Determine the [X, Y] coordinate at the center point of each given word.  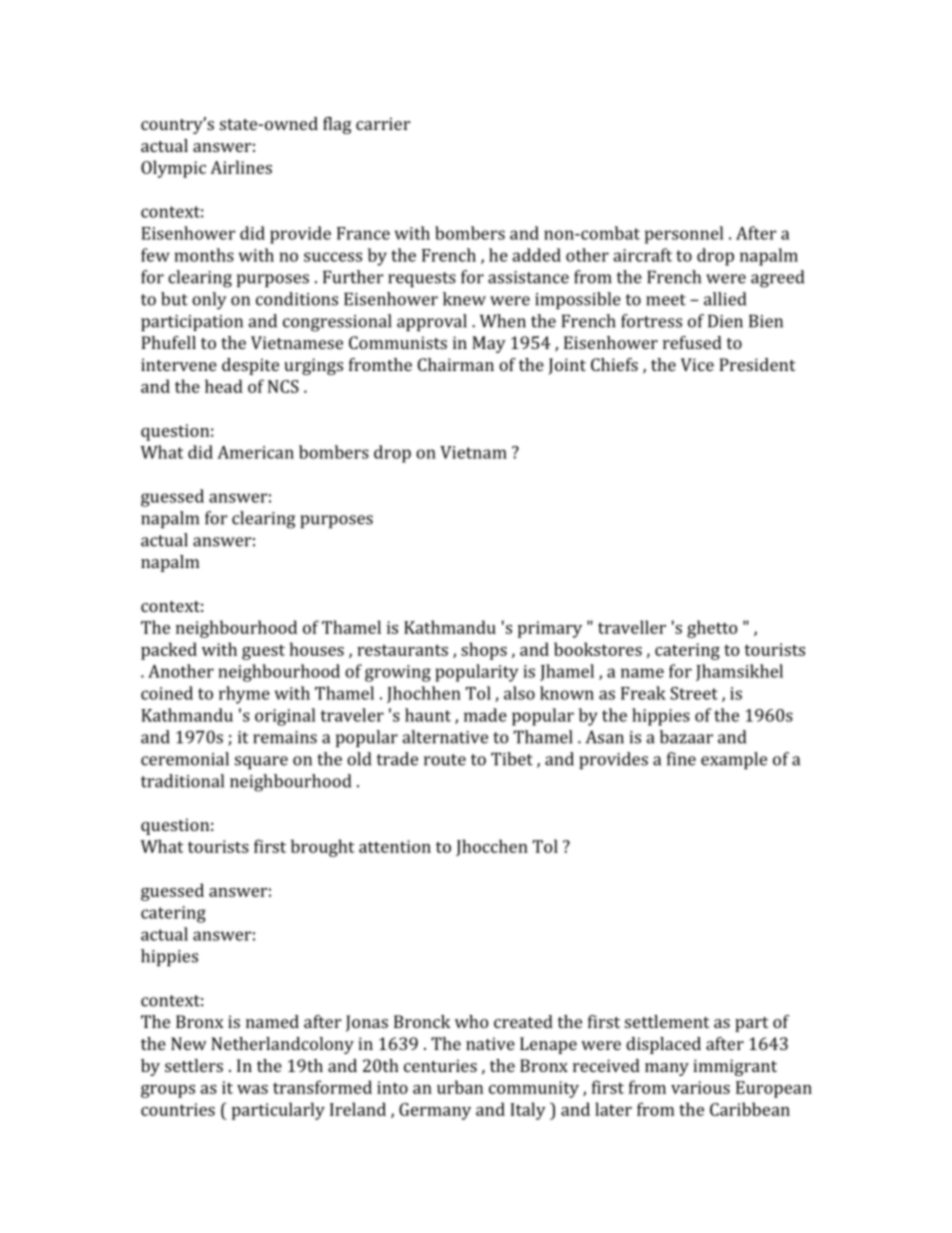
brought [323, 848]
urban [460, 1087]
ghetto [712, 629]
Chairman [456, 364]
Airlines [241, 167]
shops [484, 651]
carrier [383, 123]
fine [681, 759]
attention [395, 846]
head [224, 386]
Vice [697, 364]
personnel [684, 235]
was [252, 1089]
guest [263, 652]
